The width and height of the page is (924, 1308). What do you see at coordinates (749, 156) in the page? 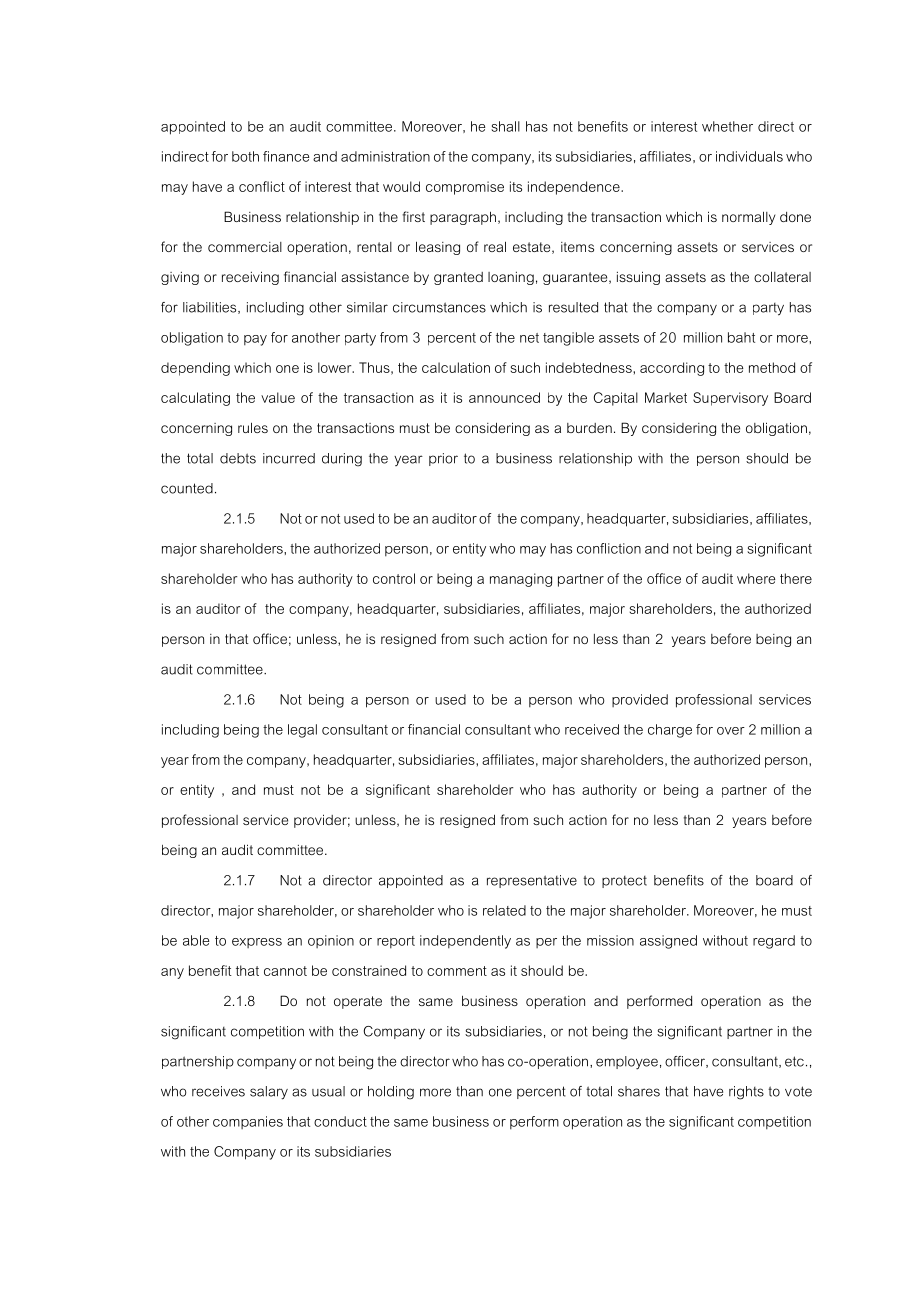
I see `individuals` at bounding box center [749, 156].
